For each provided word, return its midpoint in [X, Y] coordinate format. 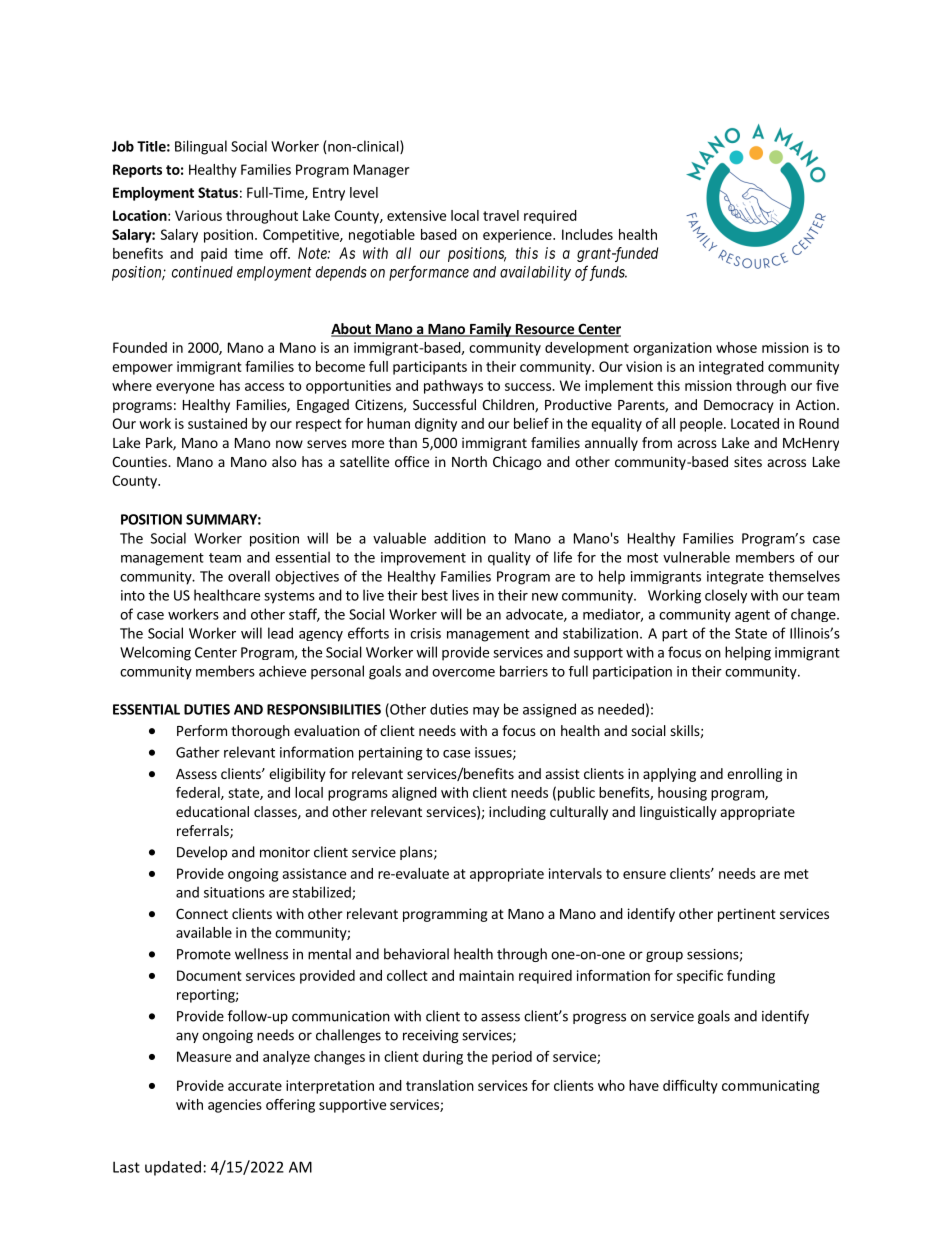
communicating [770, 1087]
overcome [463, 673]
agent [752, 616]
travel [501, 215]
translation [440, 1085]
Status [218, 192]
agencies [235, 1106]
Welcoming [155, 653]
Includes [587, 234]
